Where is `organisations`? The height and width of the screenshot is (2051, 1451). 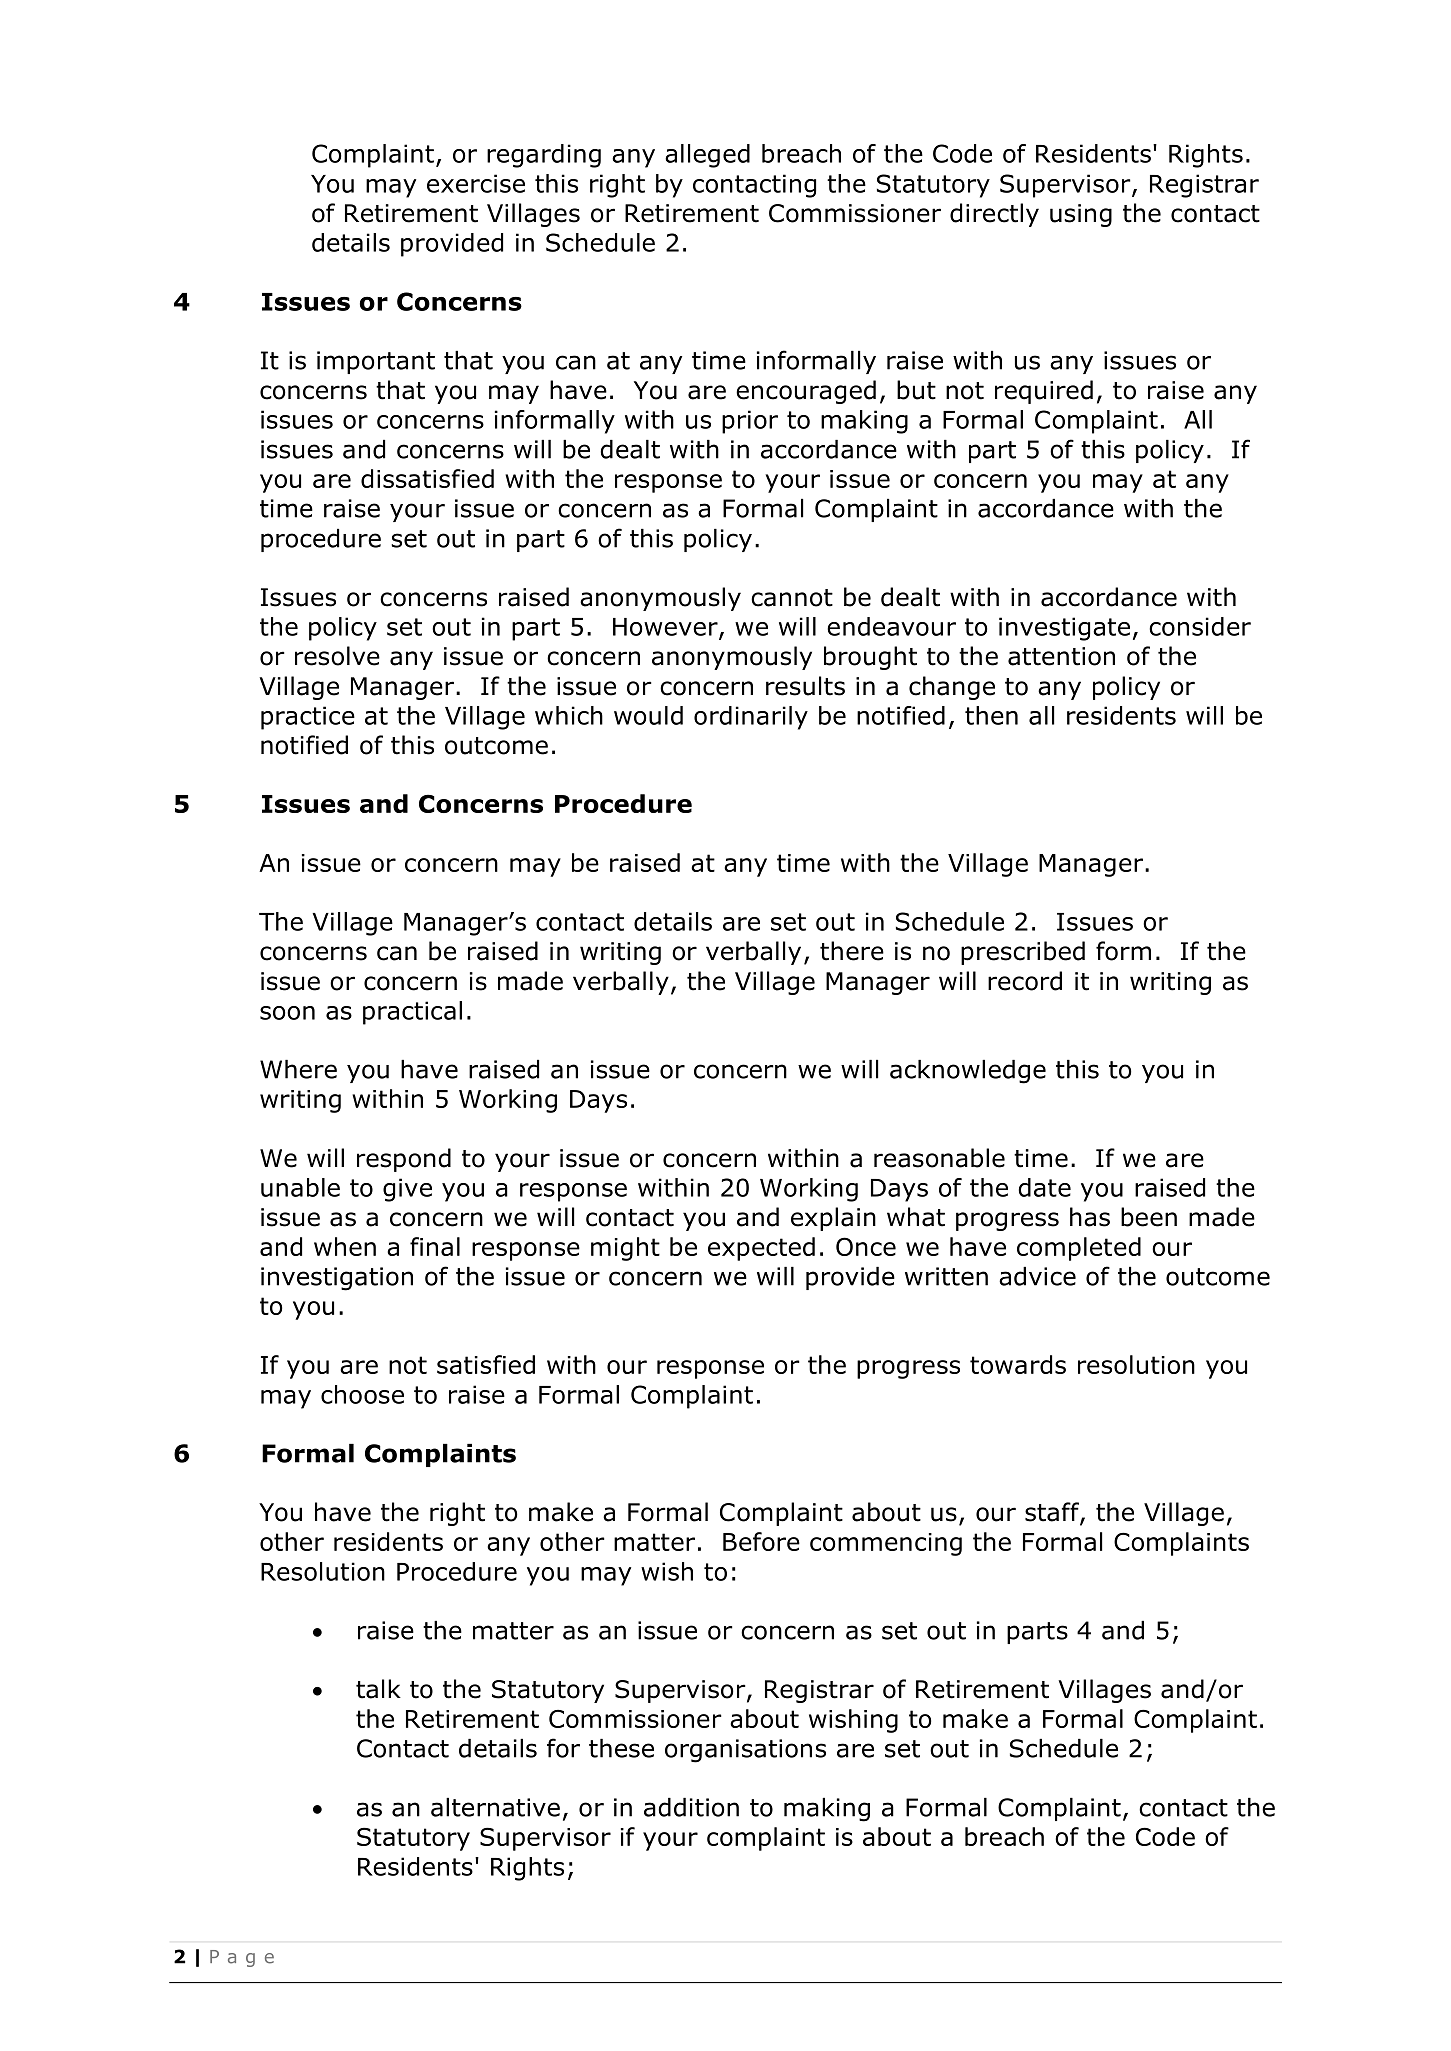 organisations is located at coordinates (745, 1751).
